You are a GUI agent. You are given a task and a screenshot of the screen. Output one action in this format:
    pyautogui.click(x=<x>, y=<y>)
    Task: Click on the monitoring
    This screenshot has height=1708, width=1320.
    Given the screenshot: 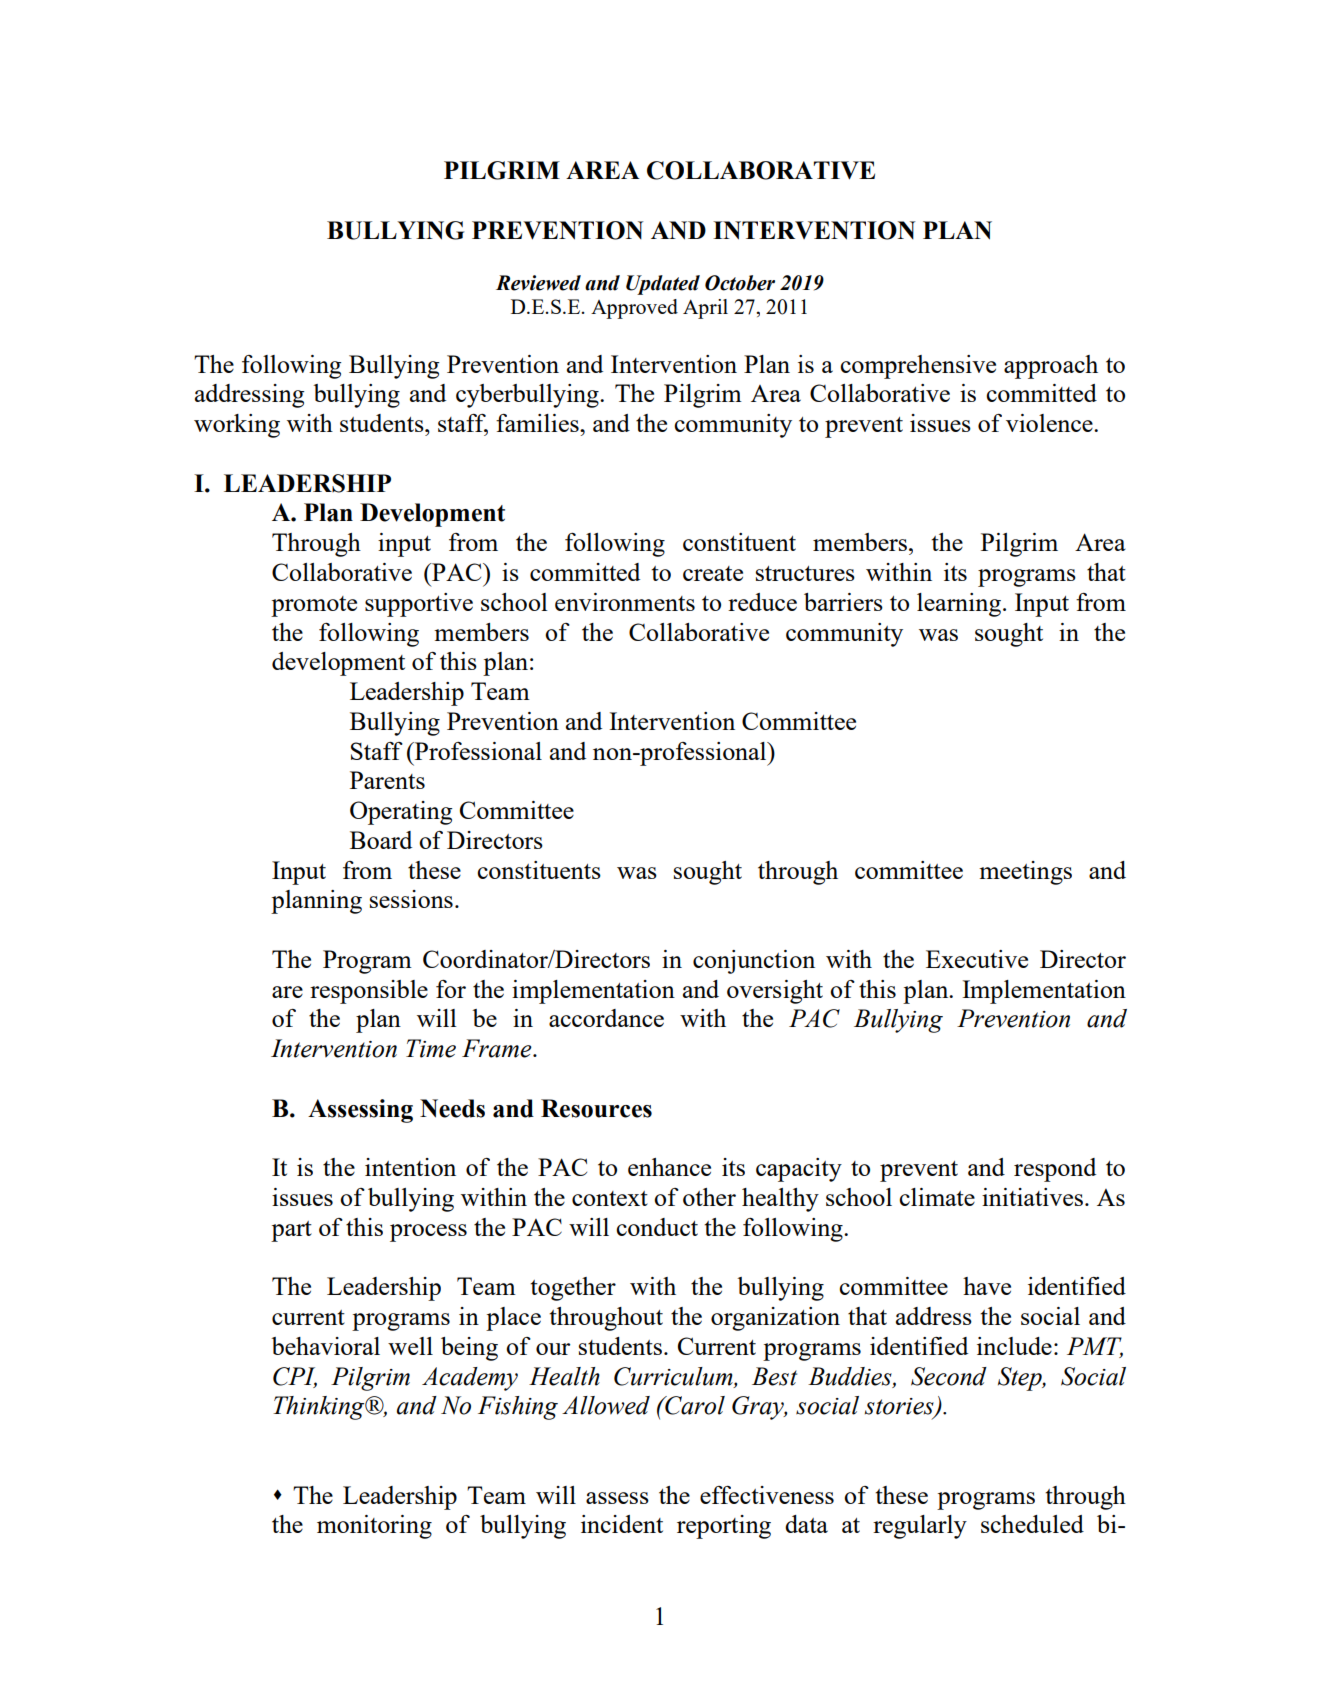 What is the action you would take?
    pyautogui.click(x=374, y=1527)
